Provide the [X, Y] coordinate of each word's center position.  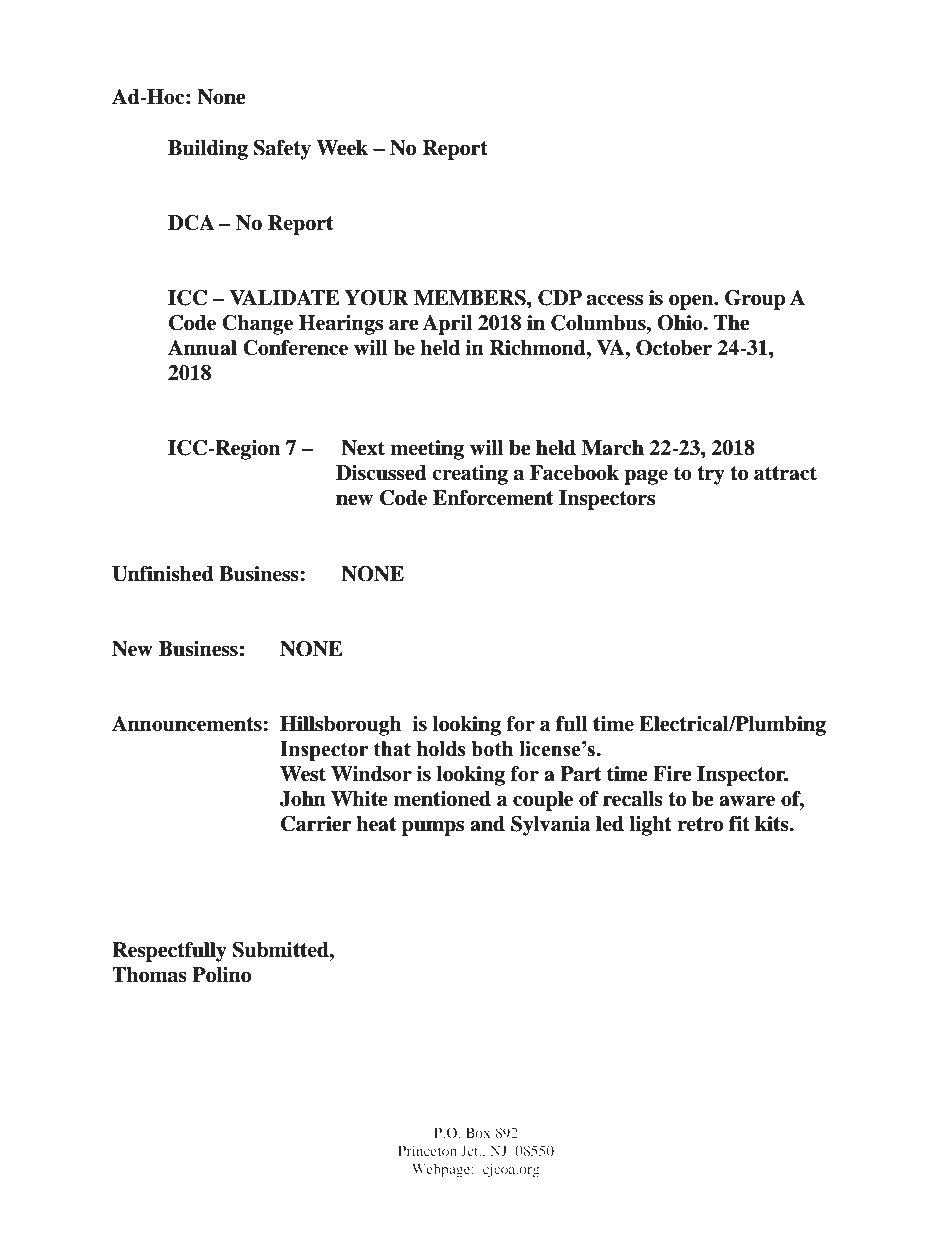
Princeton [427, 1150]
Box [478, 1132]
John [303, 799]
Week [342, 148]
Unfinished [163, 574]
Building [208, 150]
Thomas [149, 975]
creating [470, 475]
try [711, 475]
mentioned [442, 799]
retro [700, 824]
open [692, 302]
